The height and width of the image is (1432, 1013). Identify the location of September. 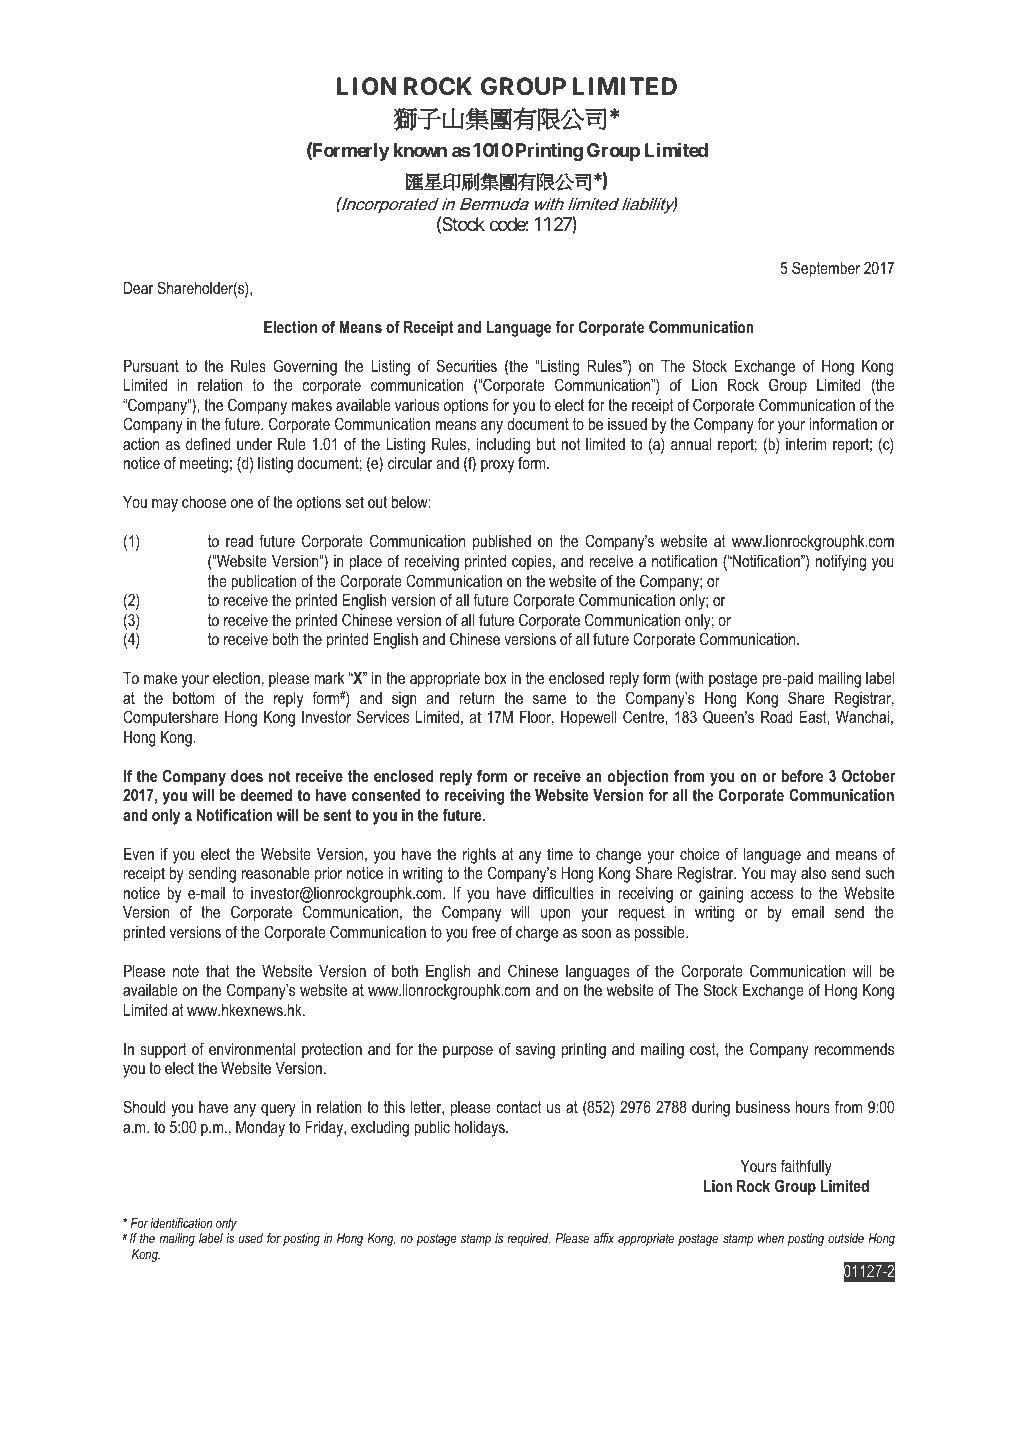
(826, 269).
